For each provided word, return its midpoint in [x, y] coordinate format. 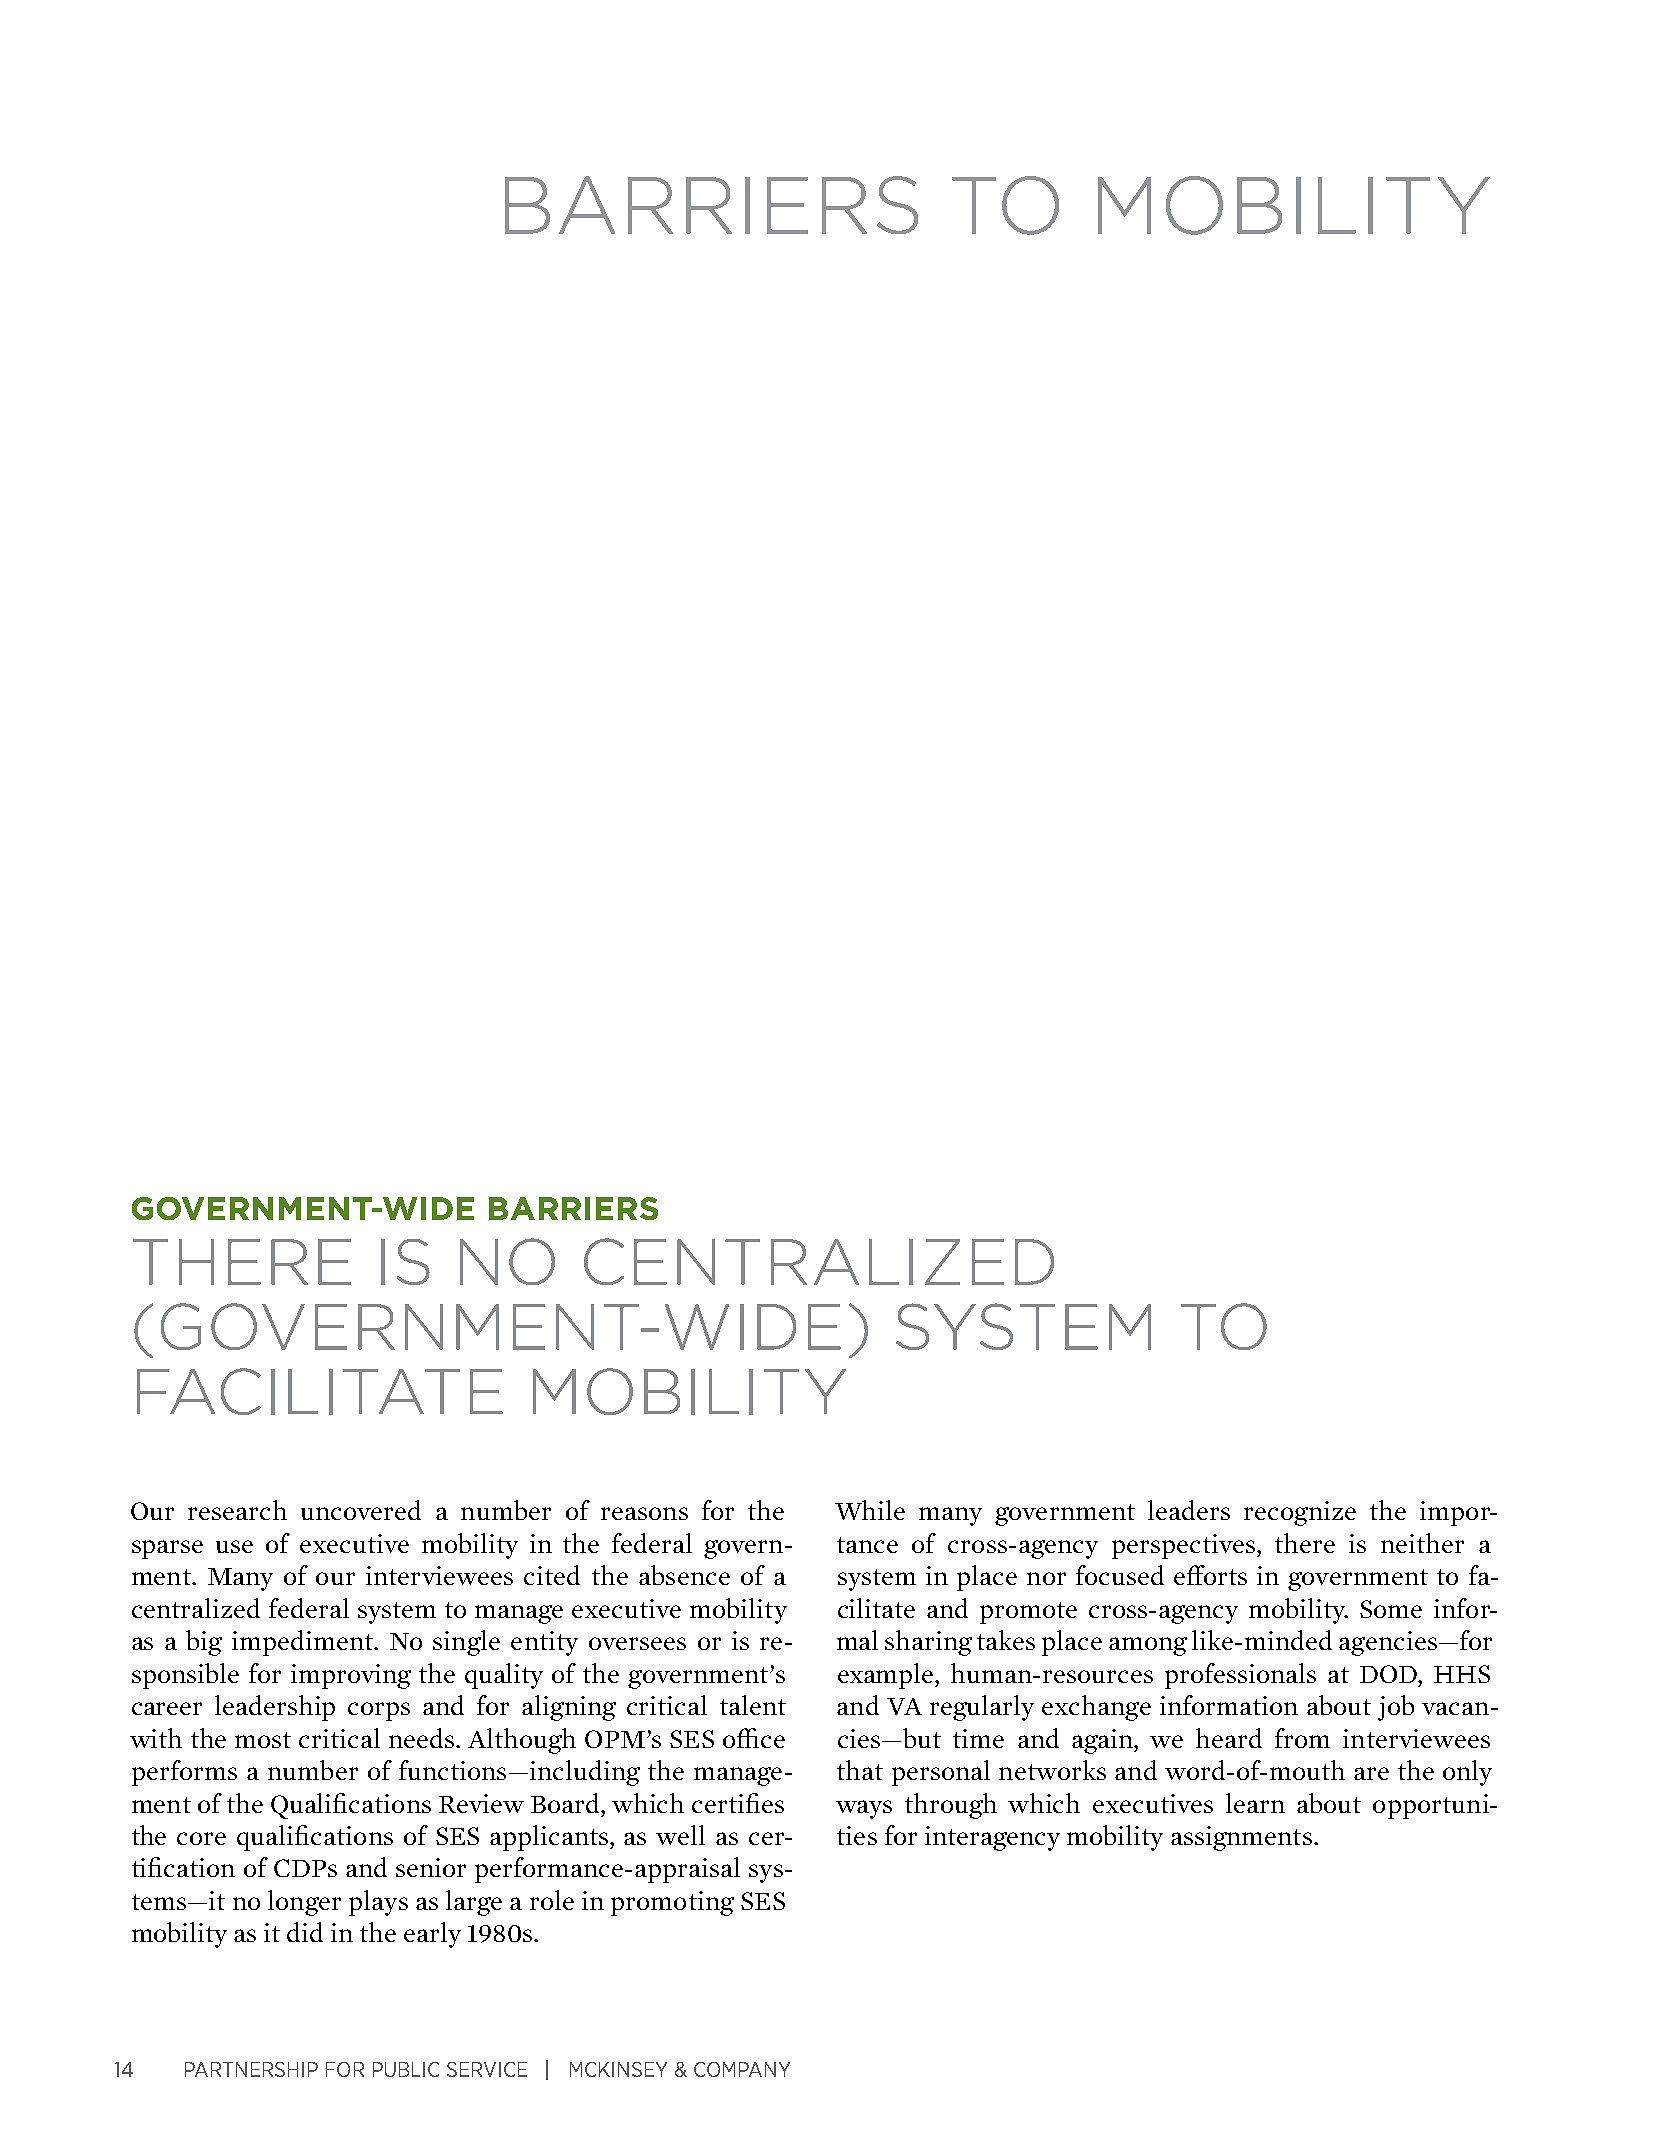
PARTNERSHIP [251, 2069]
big [204, 1643]
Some [1391, 1609]
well [680, 1835]
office [754, 1738]
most [263, 1740]
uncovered [361, 1510]
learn [1255, 1803]
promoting [672, 1903]
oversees [637, 1643]
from [1302, 1738]
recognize [1300, 1513]
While [870, 1510]
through [951, 1806]
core [201, 1838]
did [305, 1932]
